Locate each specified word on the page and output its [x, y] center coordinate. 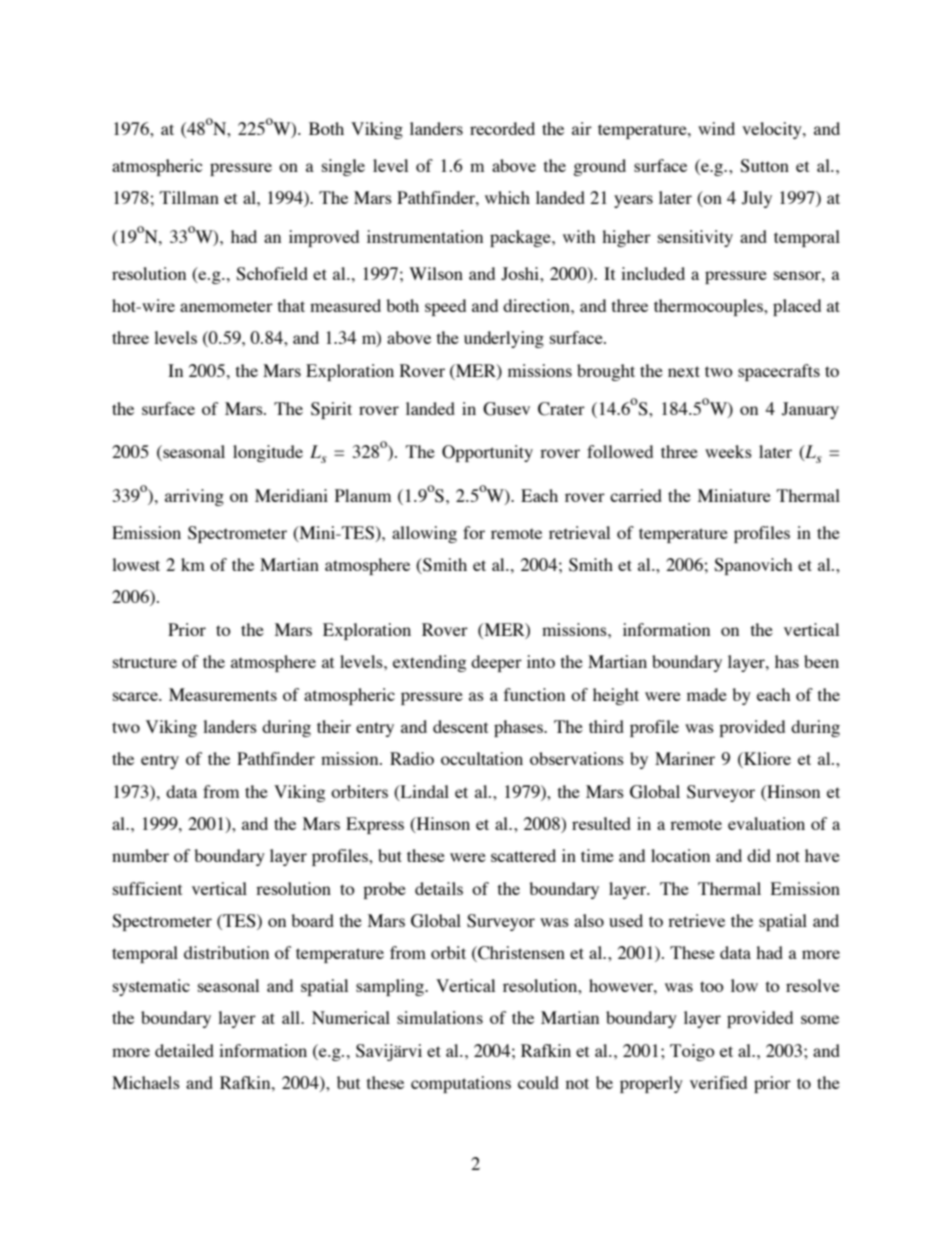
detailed [184, 1050]
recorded [502, 128]
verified [718, 1082]
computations [461, 1084]
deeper [496, 663]
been [821, 661]
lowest [136, 564]
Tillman [189, 197]
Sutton [764, 166]
